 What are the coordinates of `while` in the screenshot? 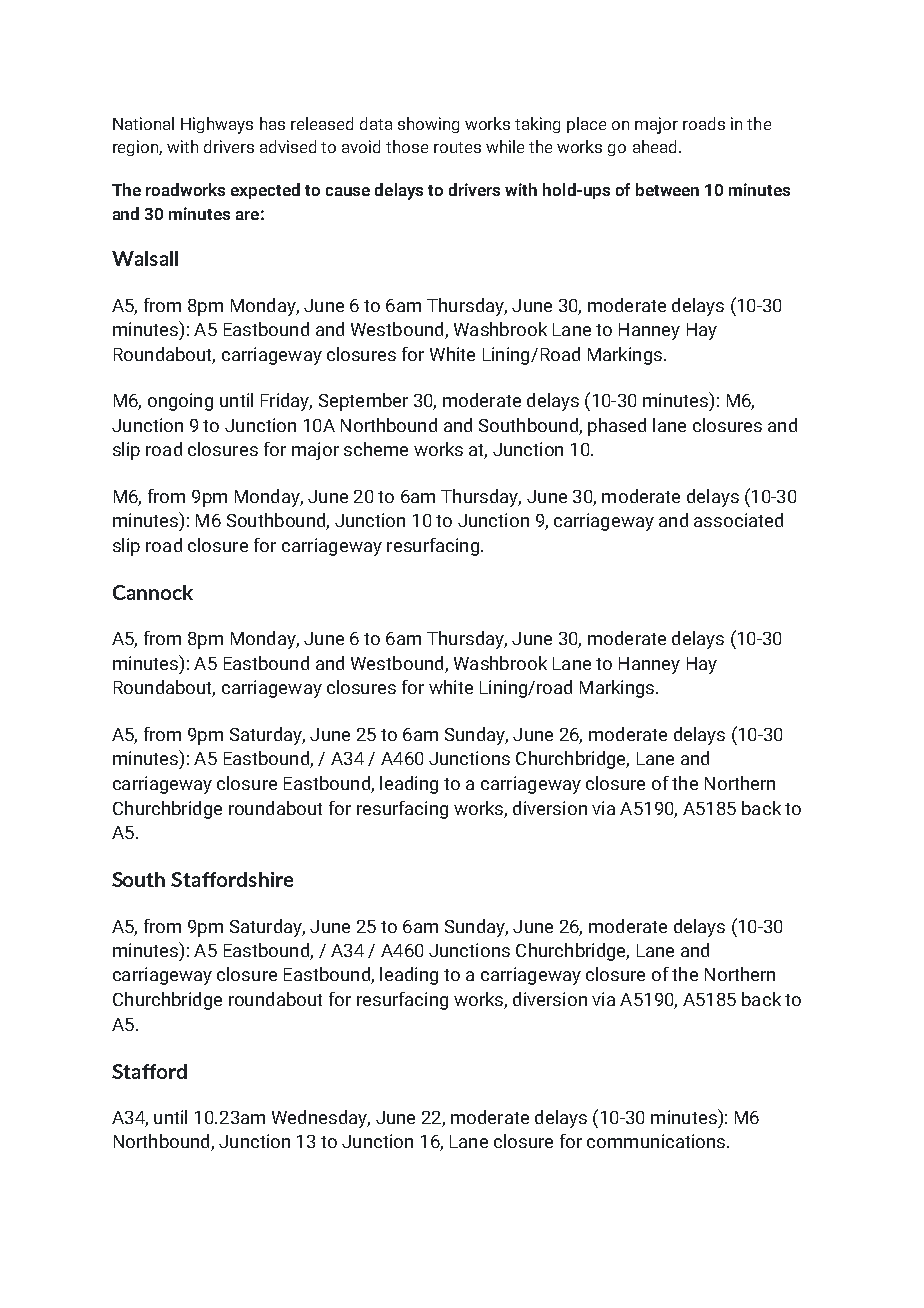 It's located at (505, 146).
